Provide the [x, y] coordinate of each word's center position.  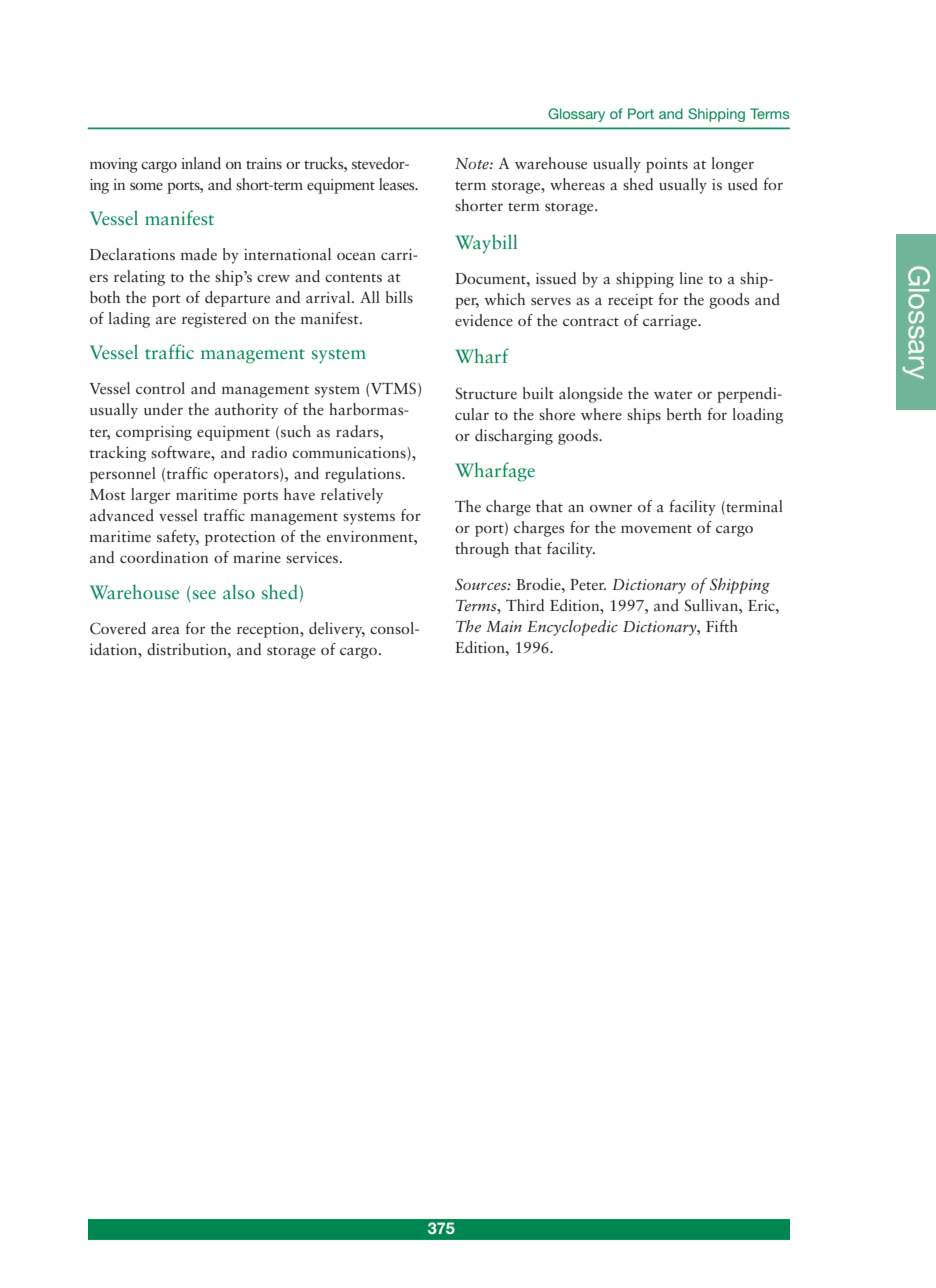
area [166, 630]
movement [656, 529]
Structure [486, 393]
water [673, 394]
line [691, 278]
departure [237, 299]
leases [398, 184]
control [160, 388]
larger [150, 496]
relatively [352, 496]
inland [201, 163]
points [667, 165]
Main [504, 626]
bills [399, 297]
